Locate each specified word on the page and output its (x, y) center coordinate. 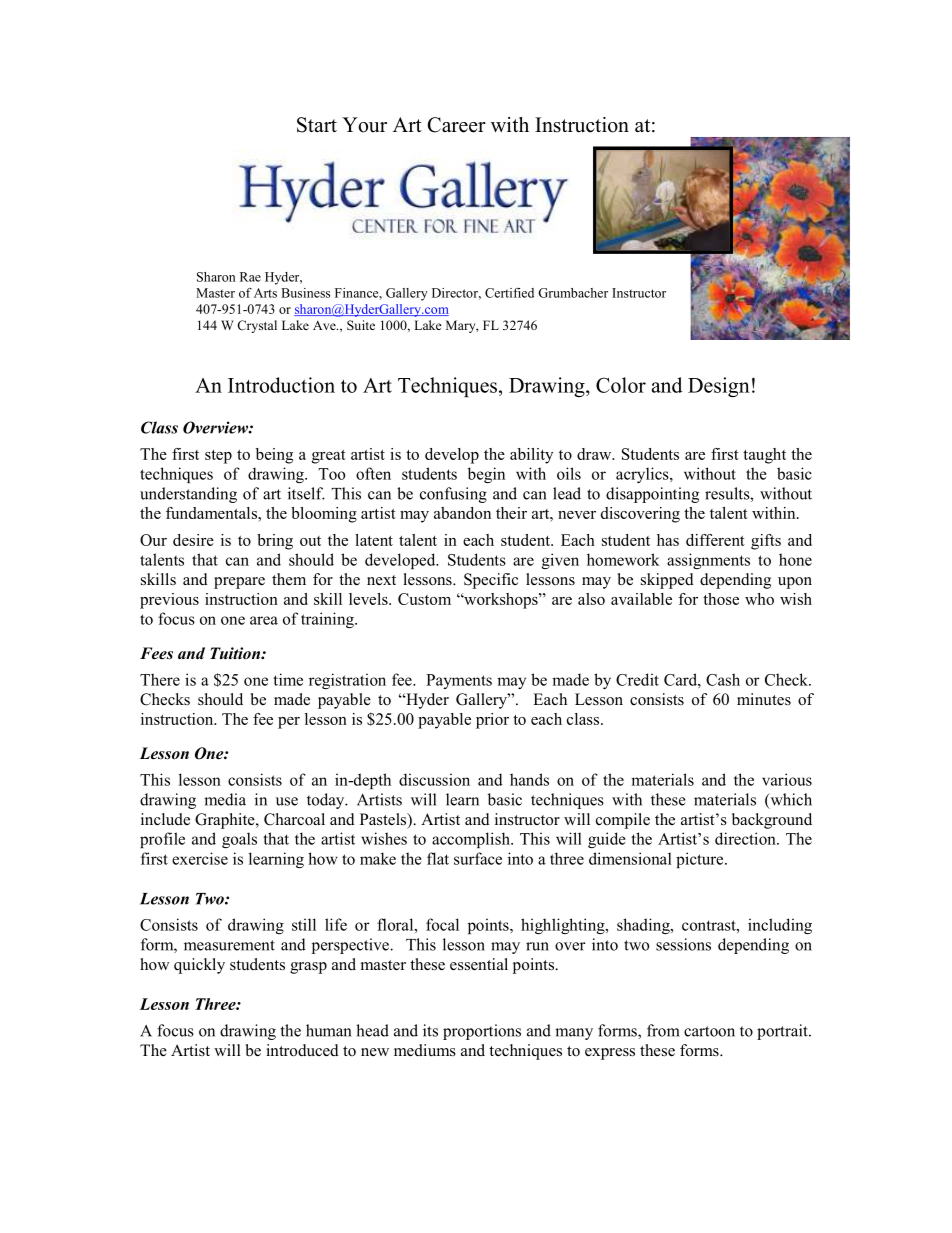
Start (317, 125)
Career (457, 125)
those (721, 599)
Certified (509, 293)
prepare (239, 583)
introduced (302, 1050)
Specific (491, 581)
